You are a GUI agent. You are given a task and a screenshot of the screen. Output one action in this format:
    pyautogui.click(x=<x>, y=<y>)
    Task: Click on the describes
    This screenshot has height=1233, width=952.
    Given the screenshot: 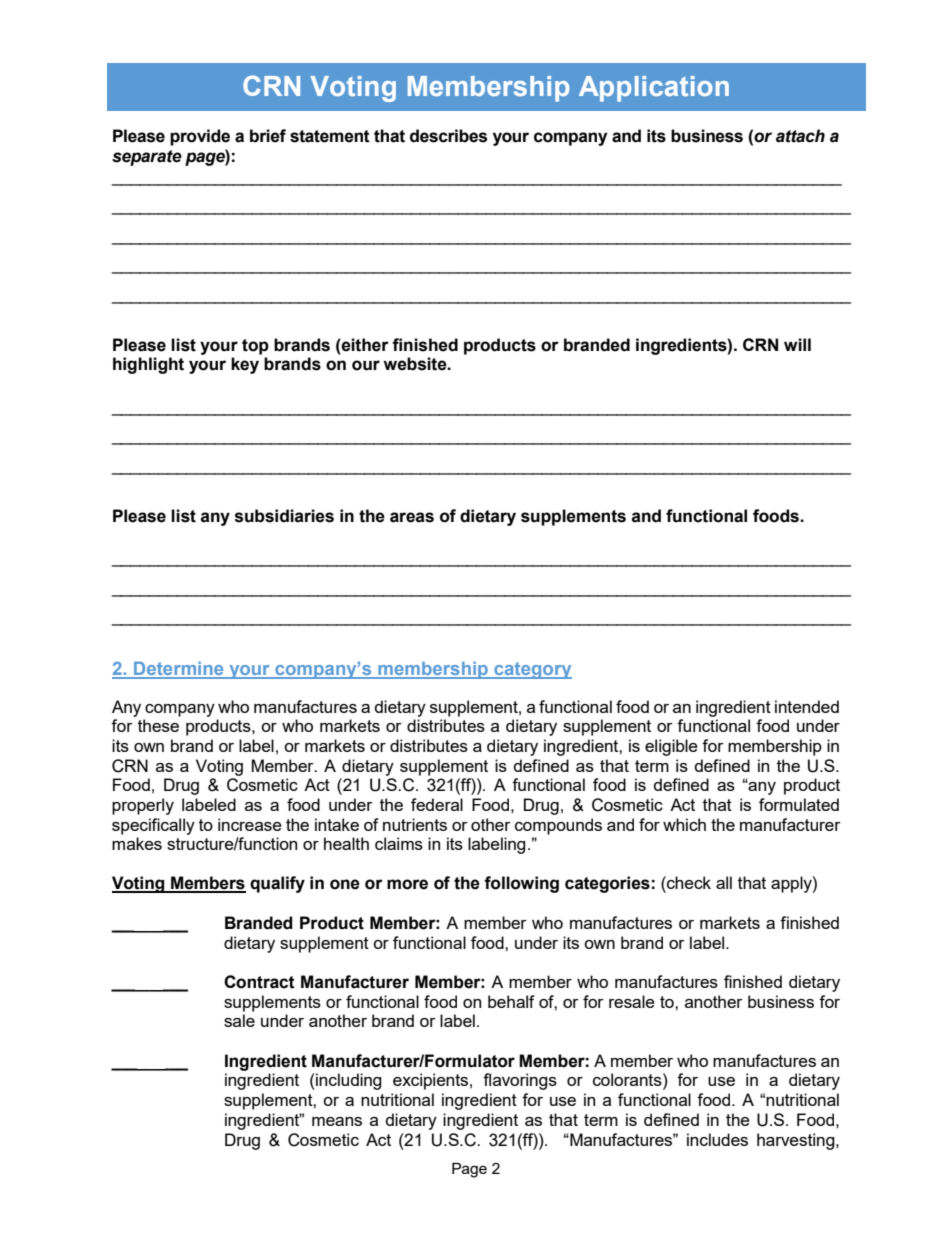 What is the action you would take?
    pyautogui.click(x=448, y=136)
